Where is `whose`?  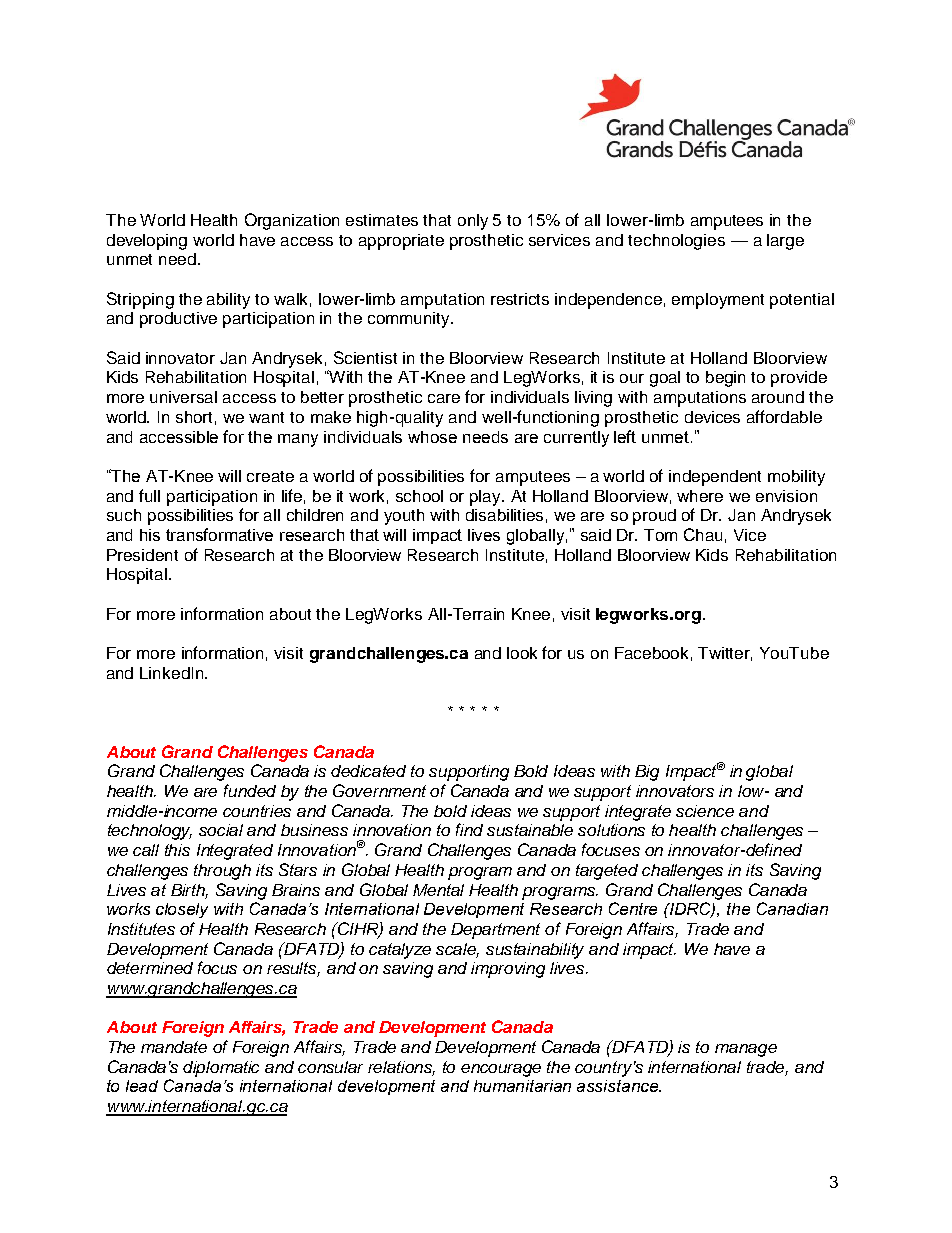
whose is located at coordinates (432, 437).
